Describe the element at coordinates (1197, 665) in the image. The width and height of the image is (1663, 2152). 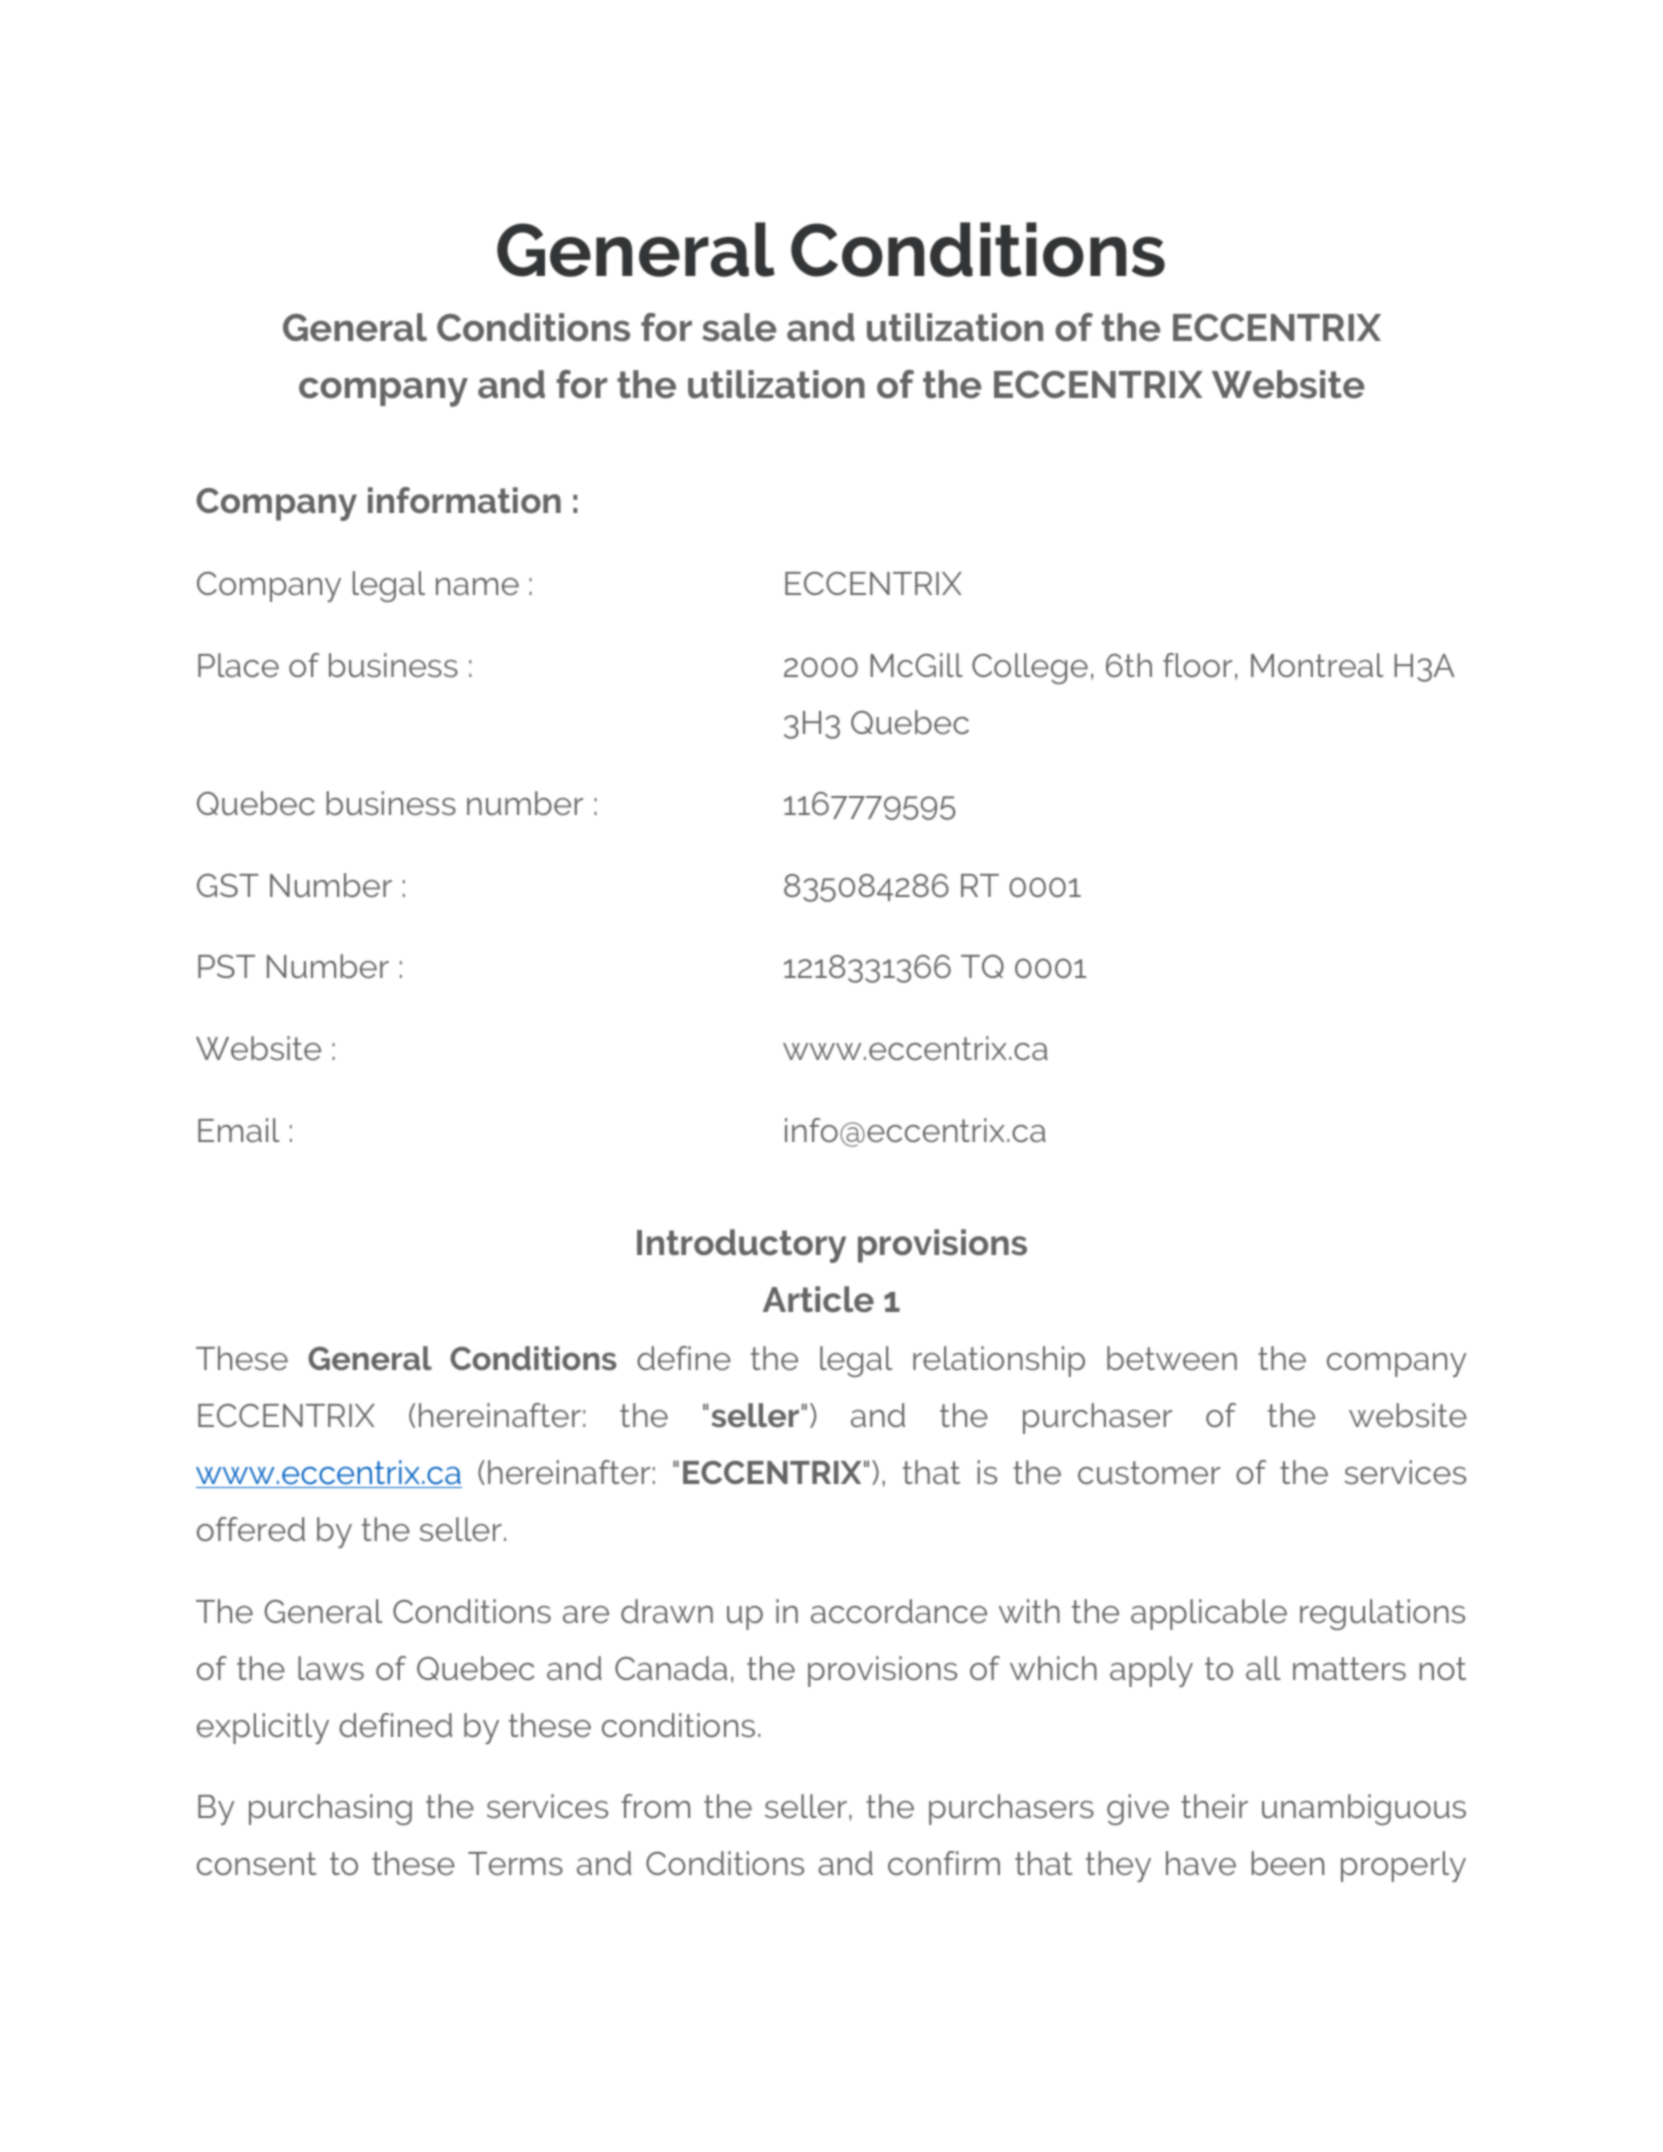
I see `floor` at that location.
